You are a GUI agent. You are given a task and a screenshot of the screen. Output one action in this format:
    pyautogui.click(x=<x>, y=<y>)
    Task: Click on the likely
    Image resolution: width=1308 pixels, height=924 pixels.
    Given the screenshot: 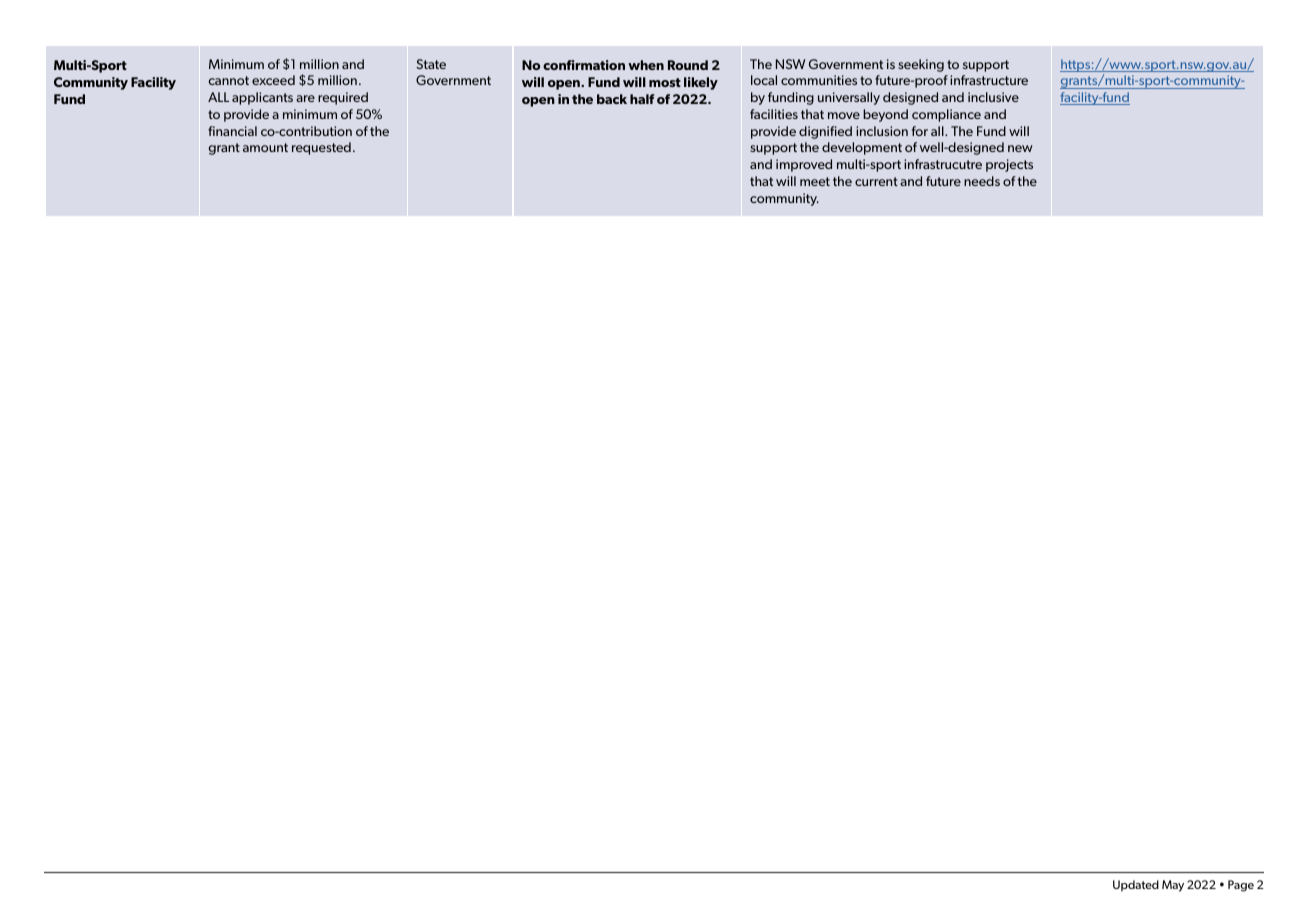 What is the action you would take?
    pyautogui.click(x=701, y=83)
